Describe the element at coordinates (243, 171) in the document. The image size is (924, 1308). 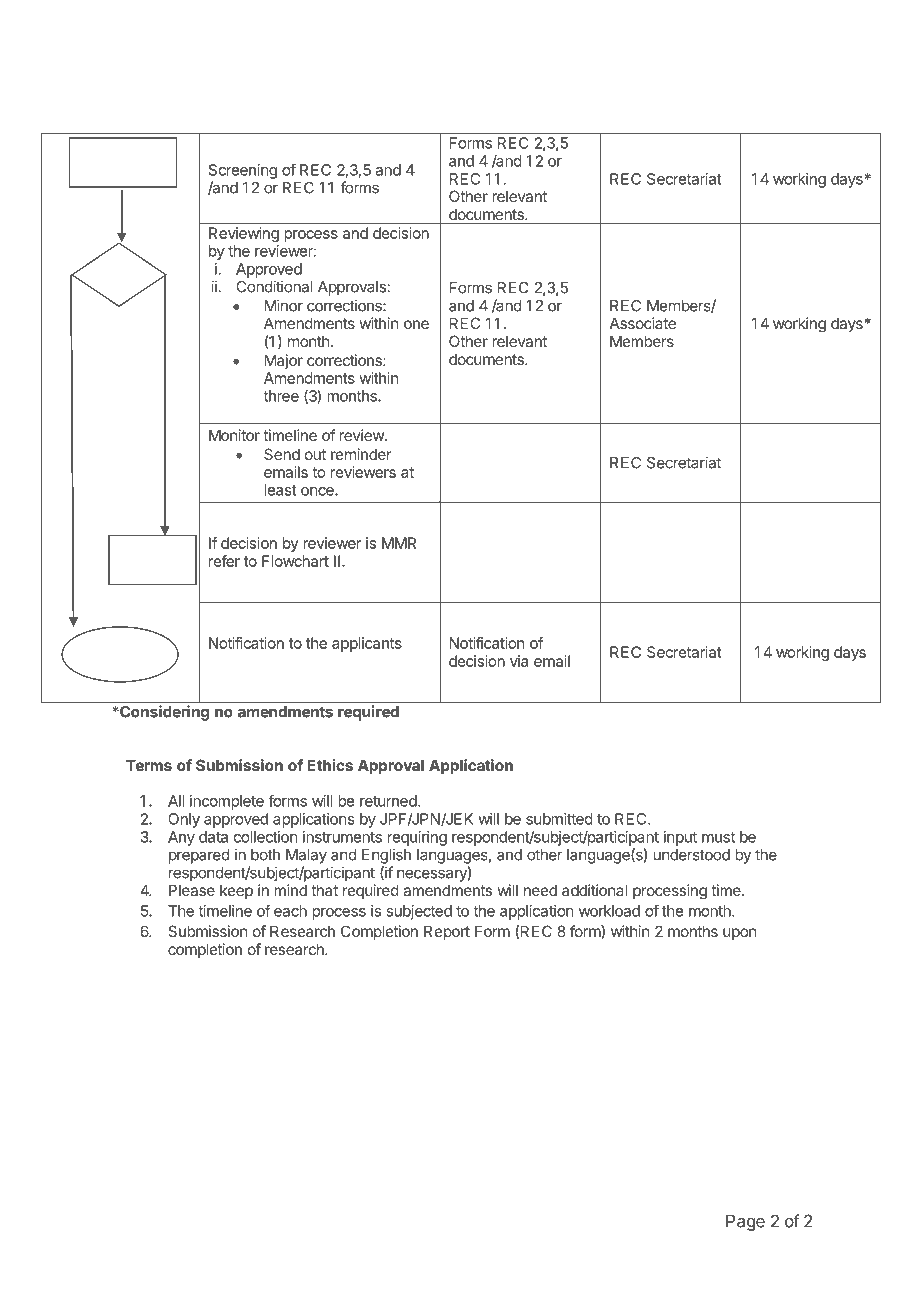
I see `Screening` at that location.
